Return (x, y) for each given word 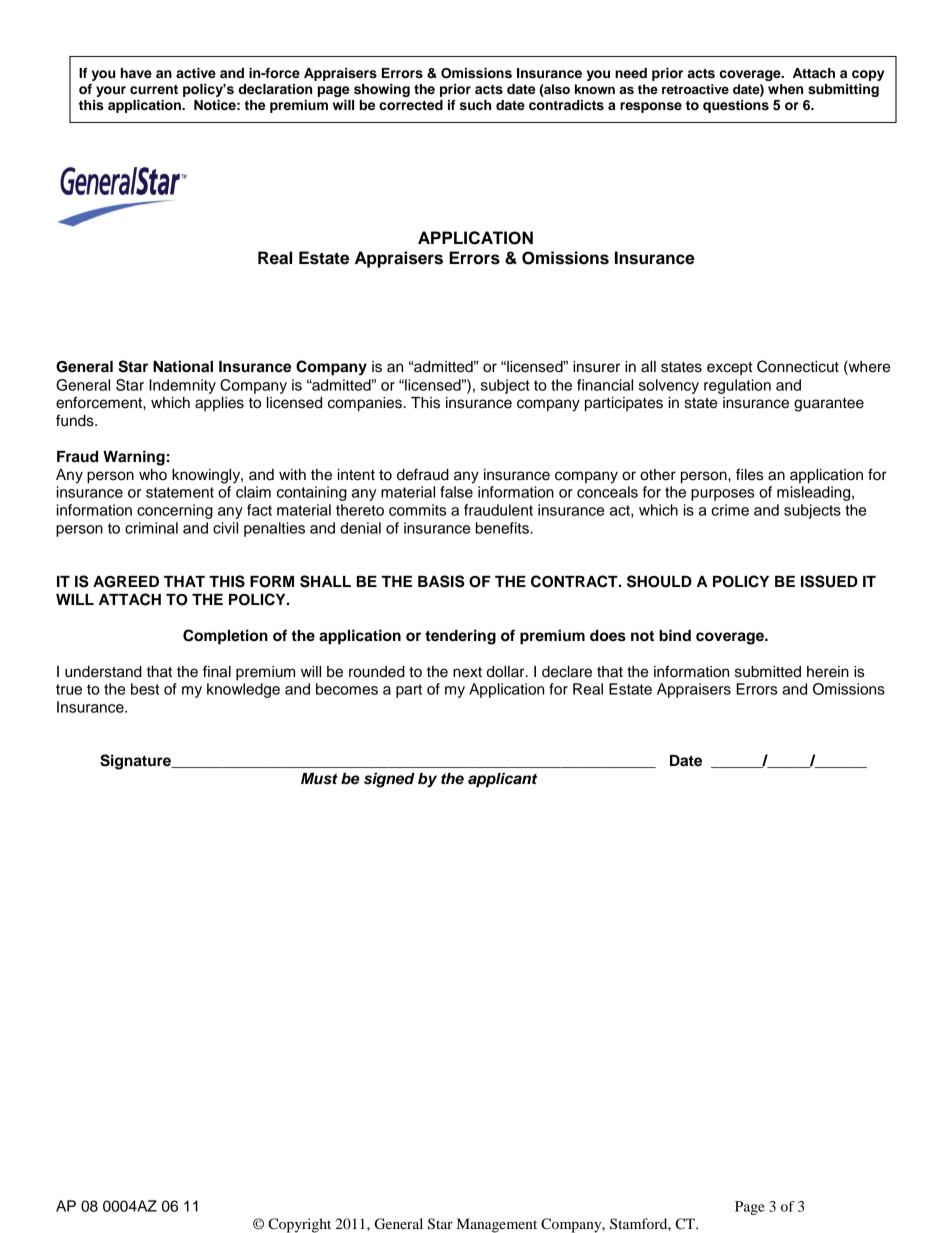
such (475, 105)
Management (497, 1225)
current (154, 89)
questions (736, 106)
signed (389, 780)
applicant (502, 780)
